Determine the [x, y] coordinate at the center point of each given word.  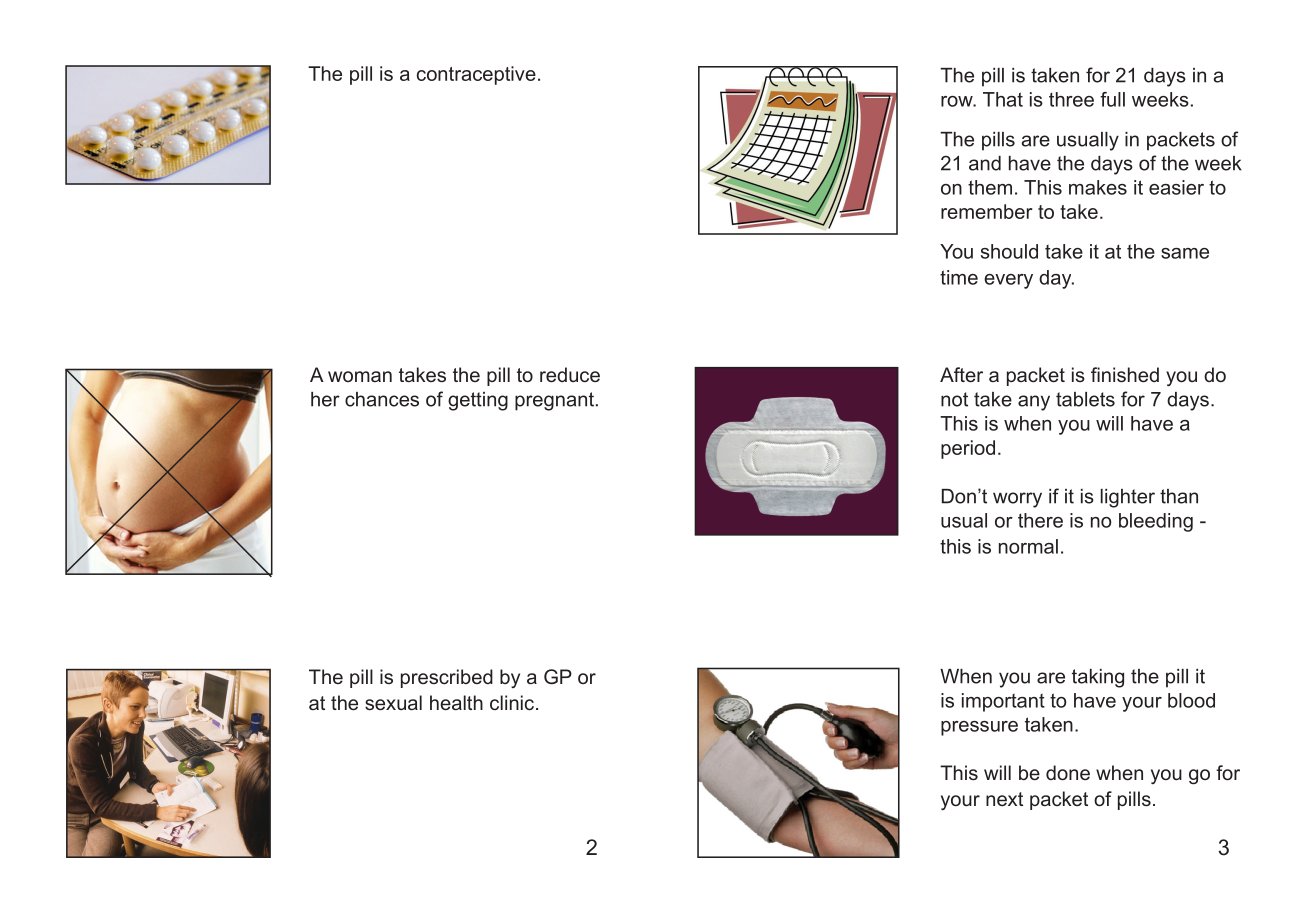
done [1068, 772]
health [456, 702]
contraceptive [476, 75]
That [1003, 99]
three [1071, 99]
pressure [979, 728]
